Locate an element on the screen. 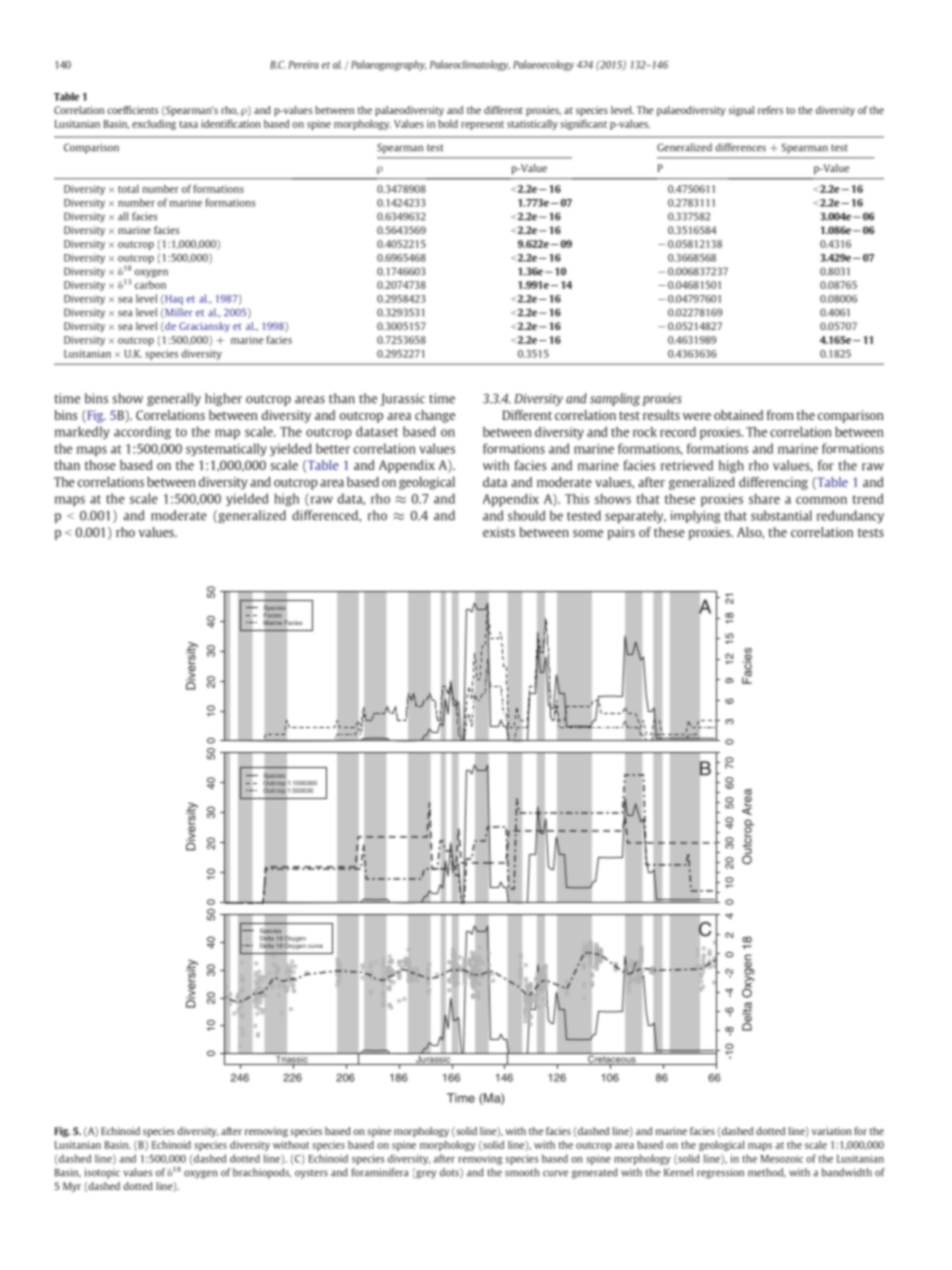 Image resolution: width=952 pixels, height=1270 pixels. those is located at coordinates (100, 465).
